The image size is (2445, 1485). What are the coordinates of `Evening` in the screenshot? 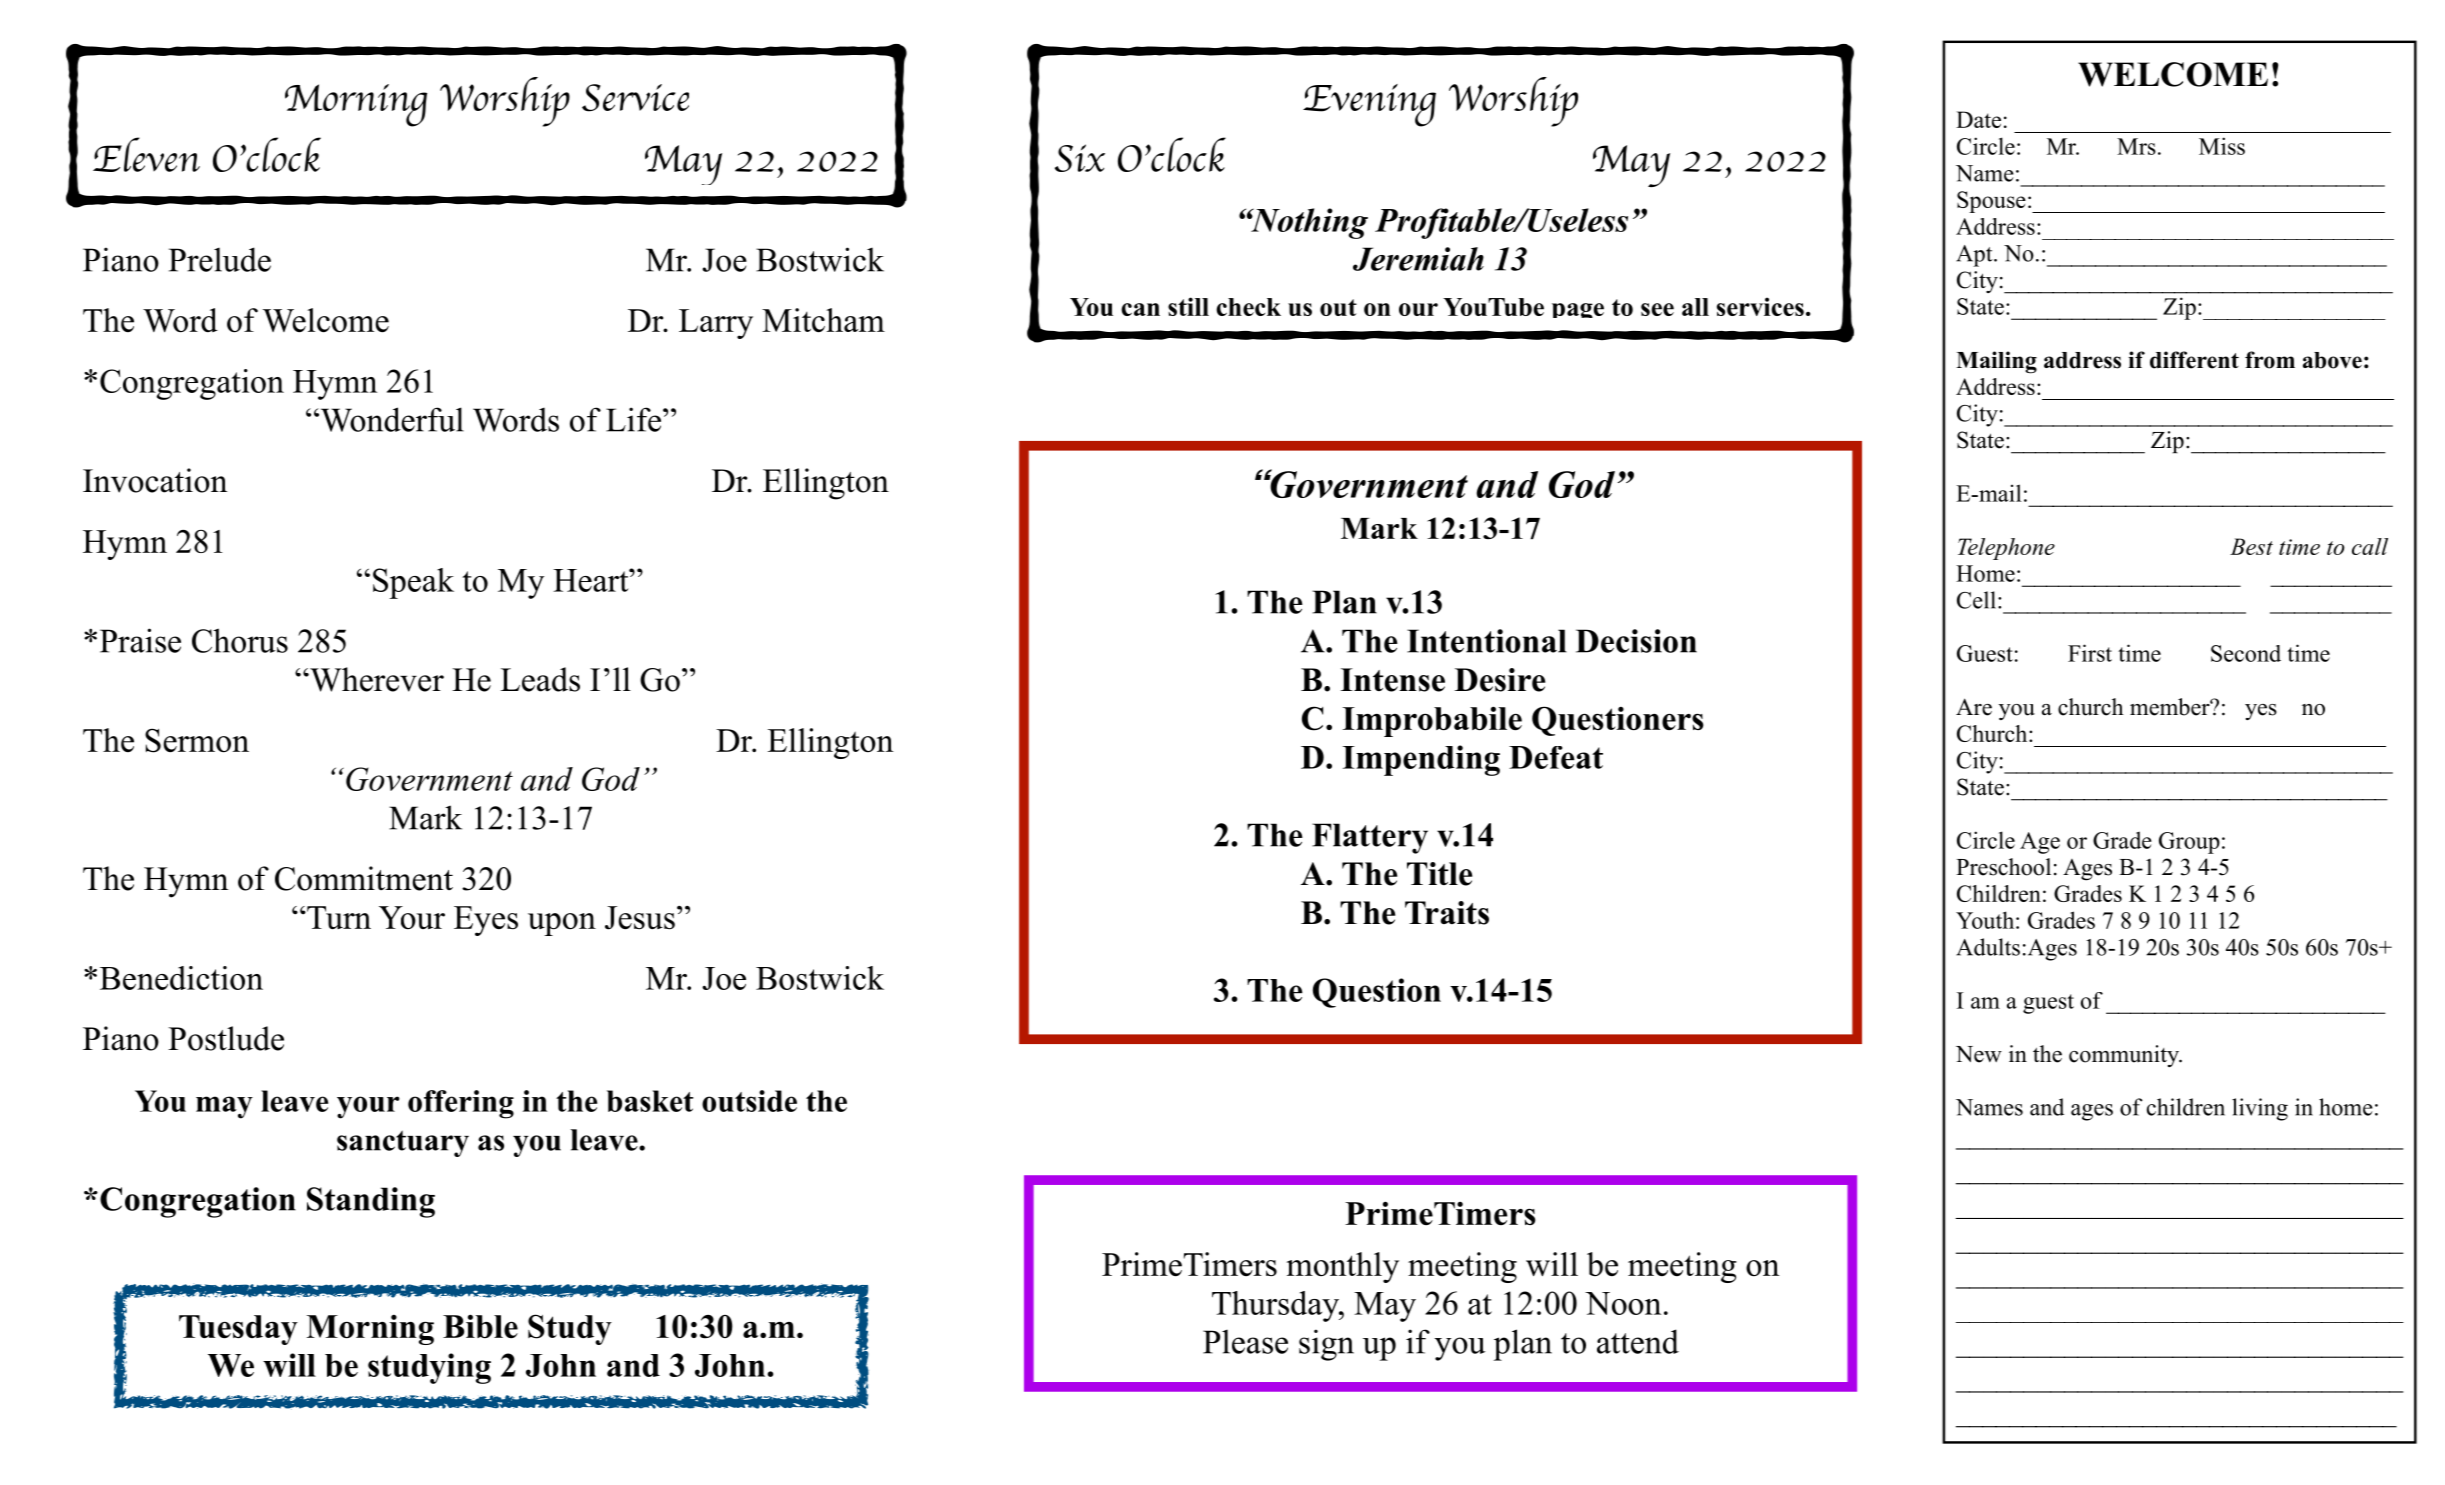 It's located at (1369, 105).
